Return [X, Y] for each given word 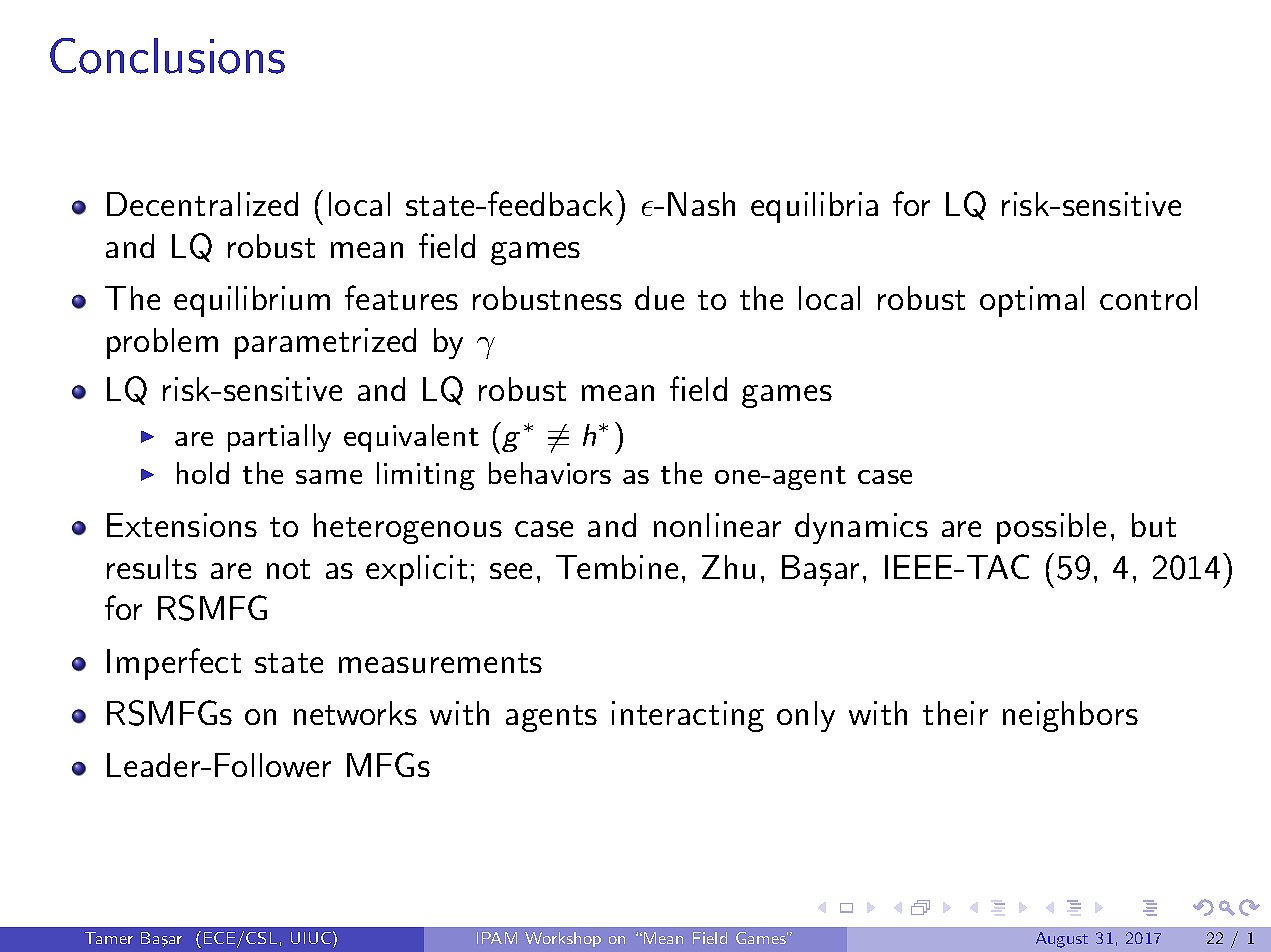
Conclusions [167, 56]
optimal [1032, 301]
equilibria [814, 207]
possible [1051, 528]
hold [203, 473]
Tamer [109, 938]
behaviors [550, 473]
